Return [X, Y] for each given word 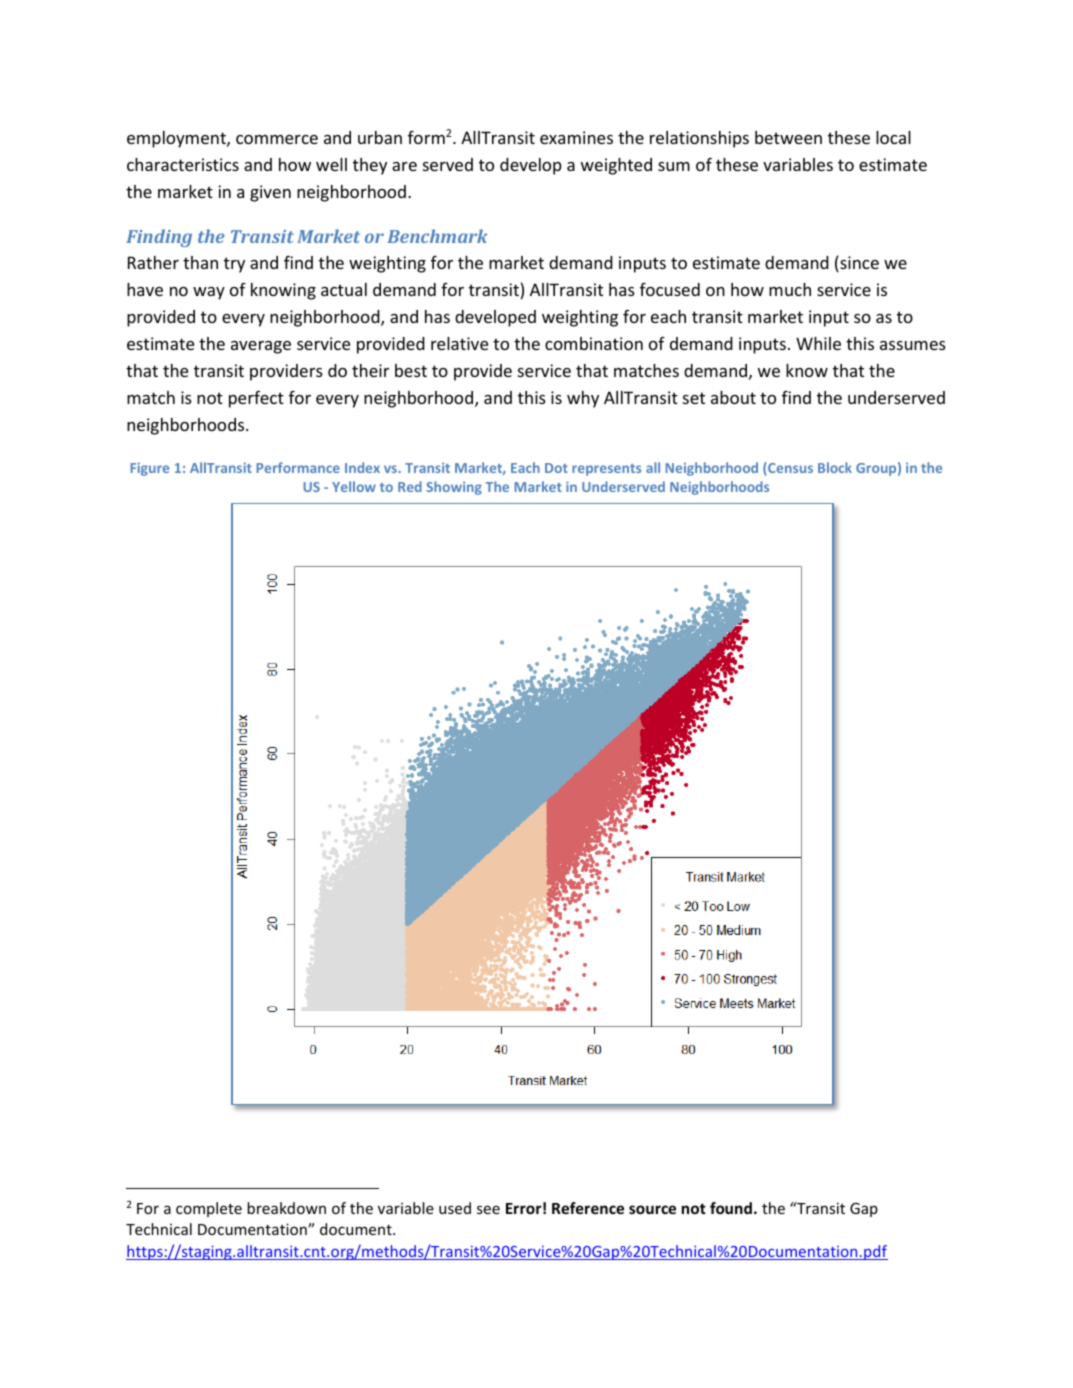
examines [576, 137]
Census [789, 469]
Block [835, 467]
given [270, 193]
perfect [256, 399]
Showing [454, 488]
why [583, 399]
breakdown [286, 1208]
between [788, 137]
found [731, 1208]
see [488, 1209]
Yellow [354, 486]
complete [209, 1209]
